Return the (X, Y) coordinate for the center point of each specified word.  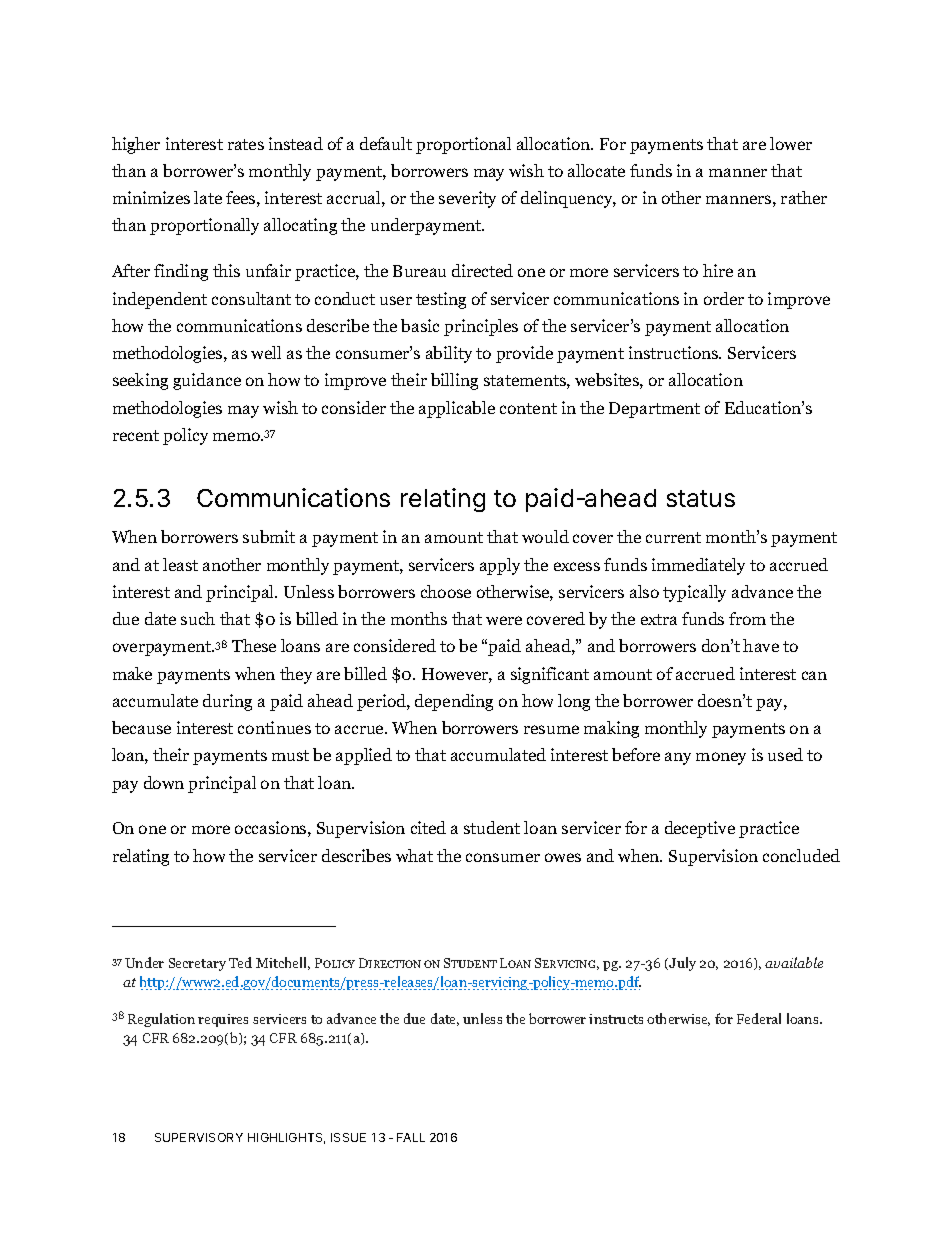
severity (467, 199)
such (198, 618)
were (504, 620)
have (761, 645)
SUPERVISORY (199, 1137)
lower (791, 143)
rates (246, 144)
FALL (411, 1137)
